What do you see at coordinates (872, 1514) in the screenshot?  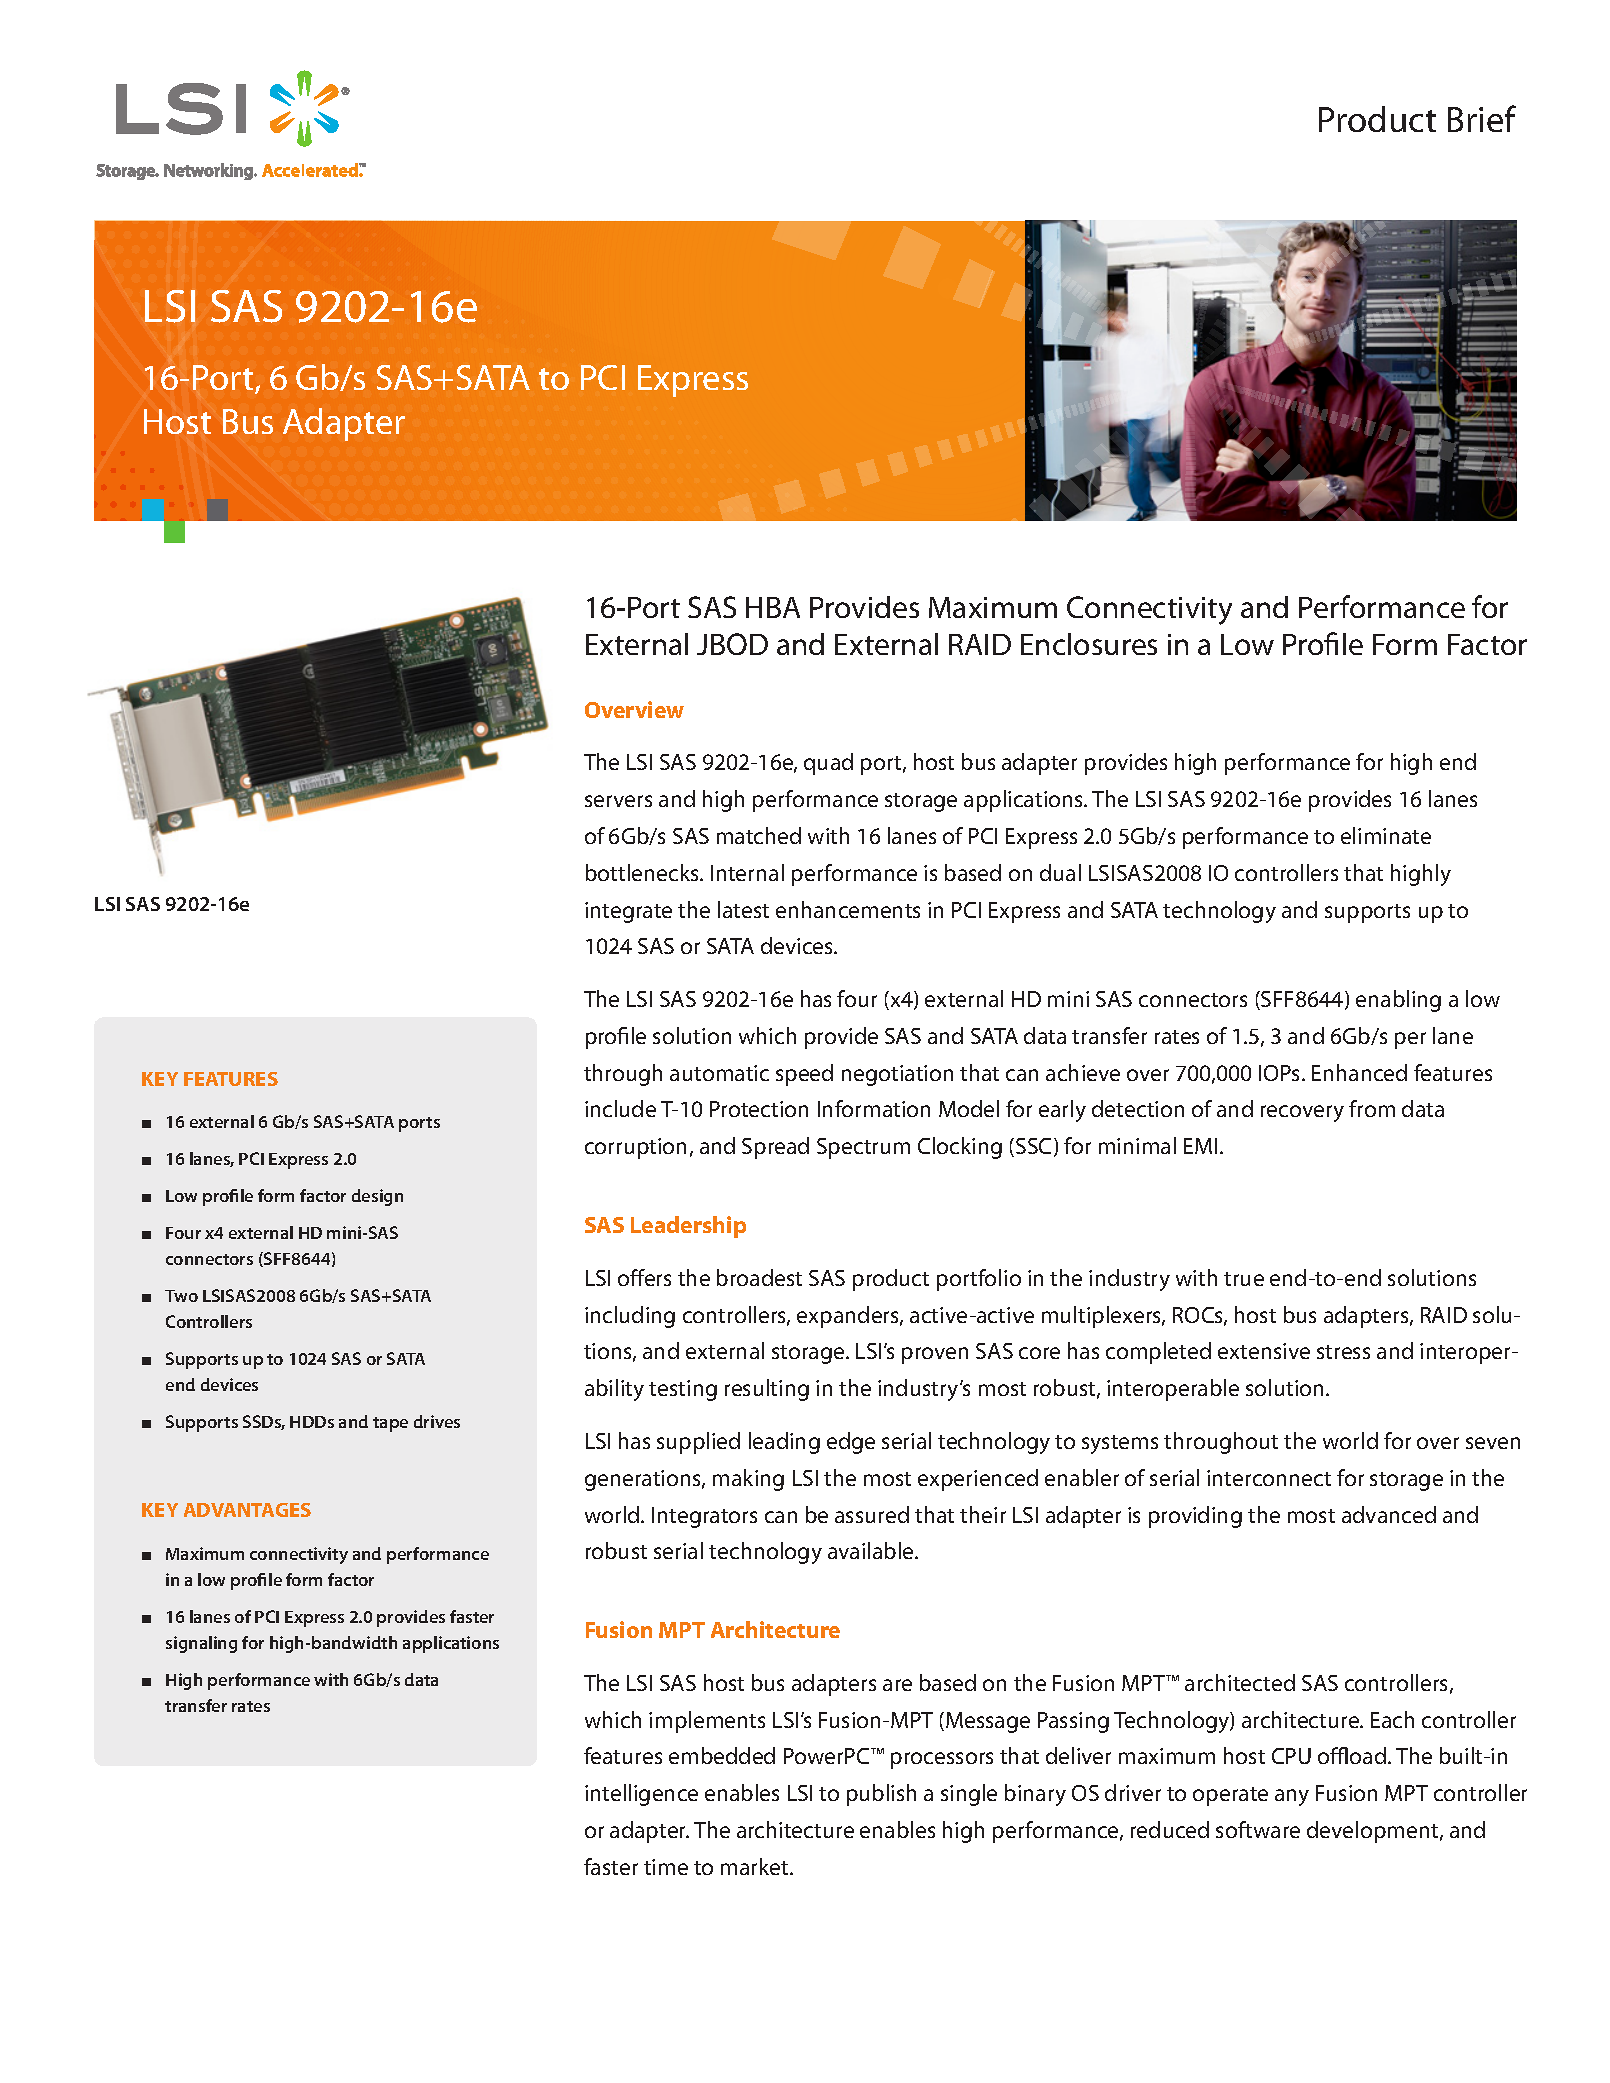 I see `assured` at bounding box center [872, 1514].
